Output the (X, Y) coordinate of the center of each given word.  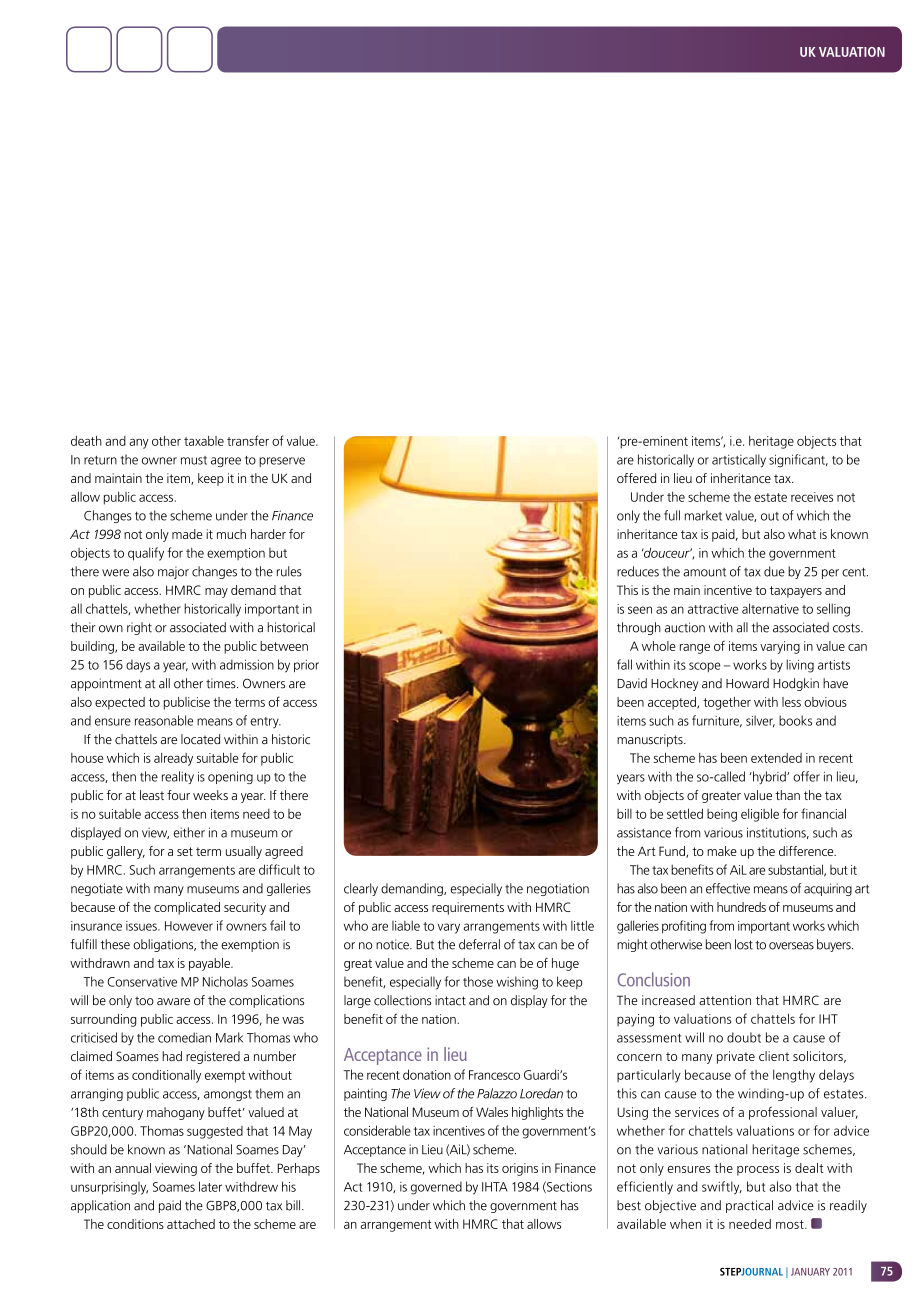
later (210, 1186)
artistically (739, 461)
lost (744, 944)
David (632, 683)
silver (760, 721)
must (194, 460)
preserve (282, 462)
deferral (479, 944)
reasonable (164, 720)
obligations (164, 945)
